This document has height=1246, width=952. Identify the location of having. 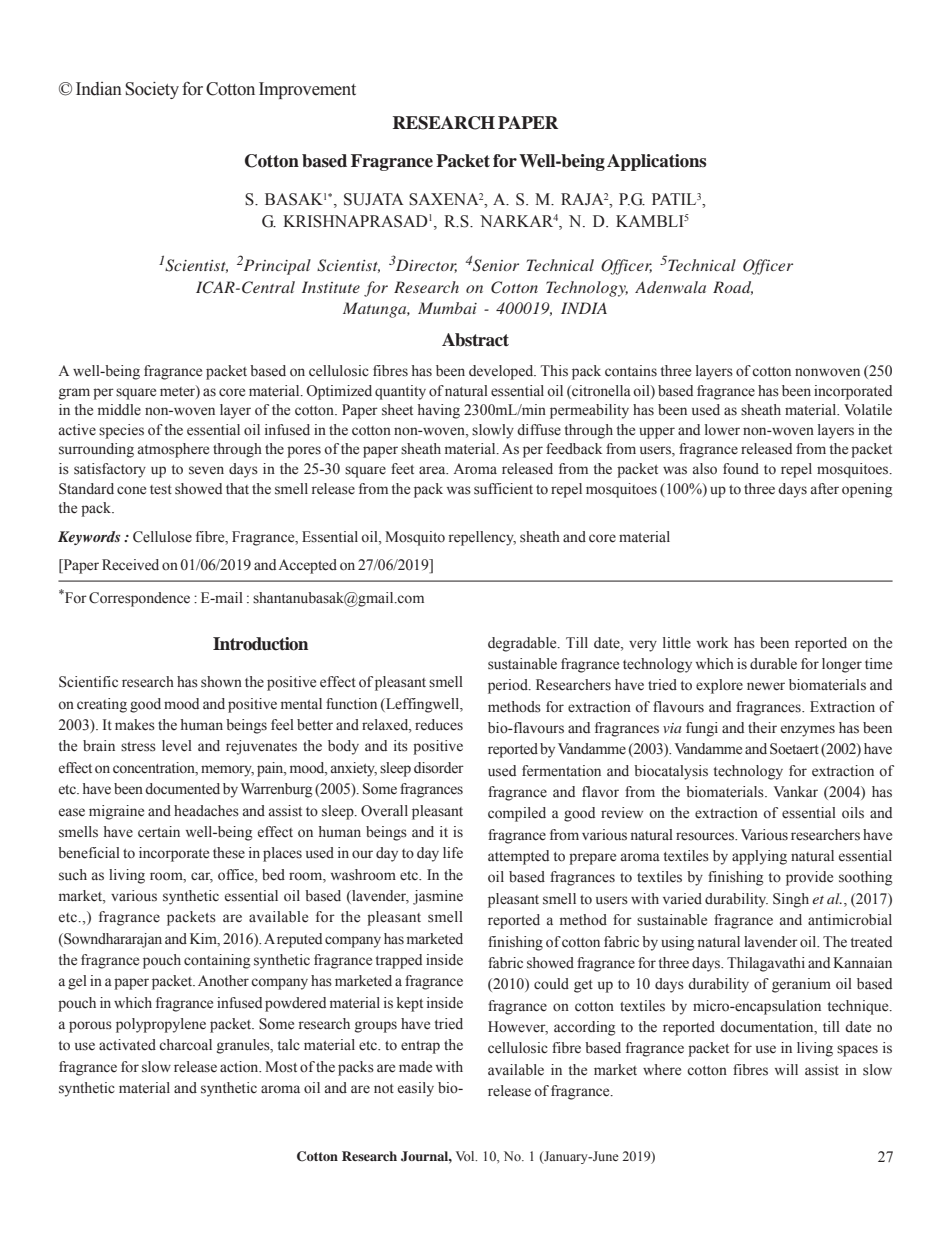
(439, 411).
